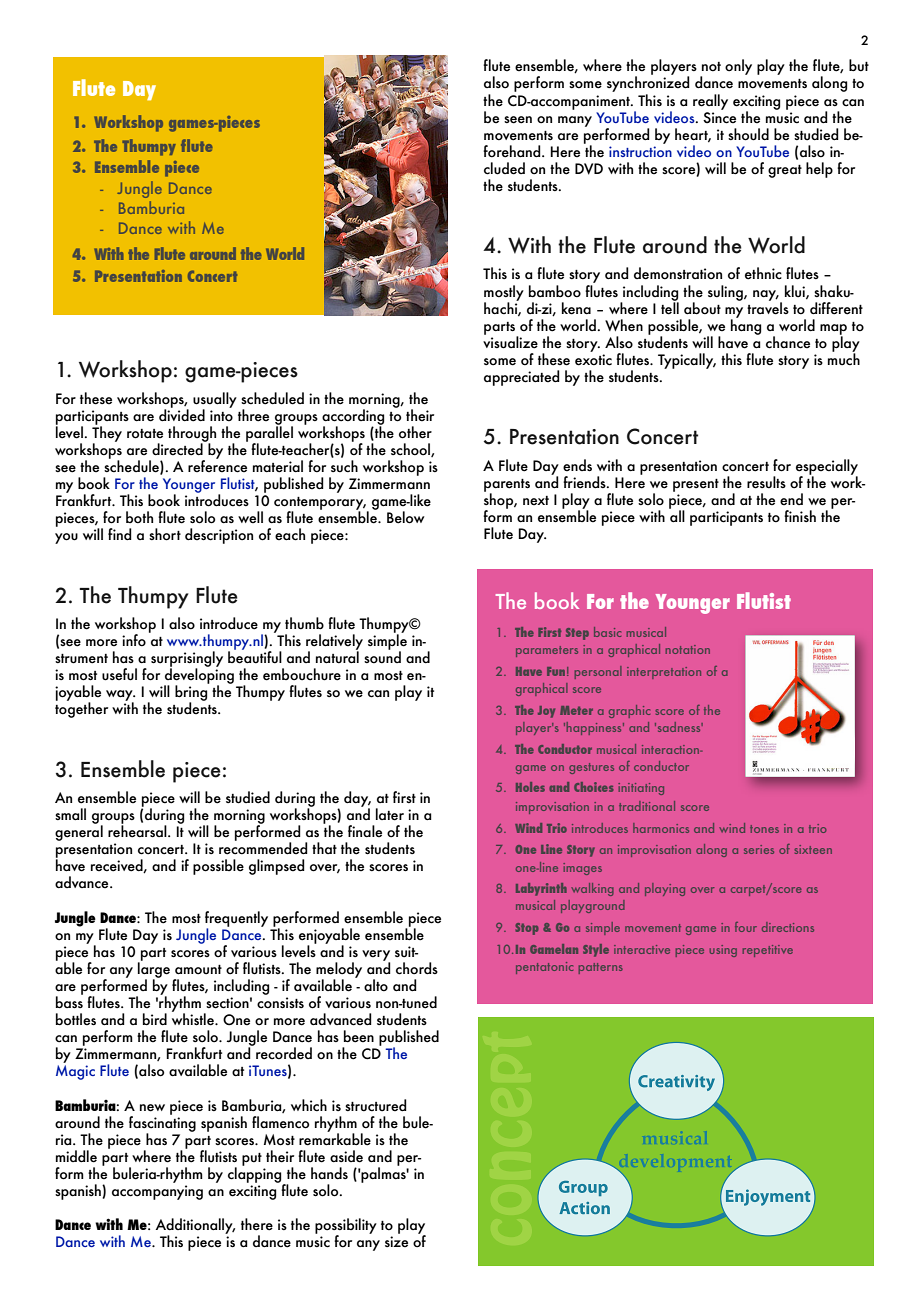 This document has height=1308, width=924. I want to click on chance, so click(788, 342).
